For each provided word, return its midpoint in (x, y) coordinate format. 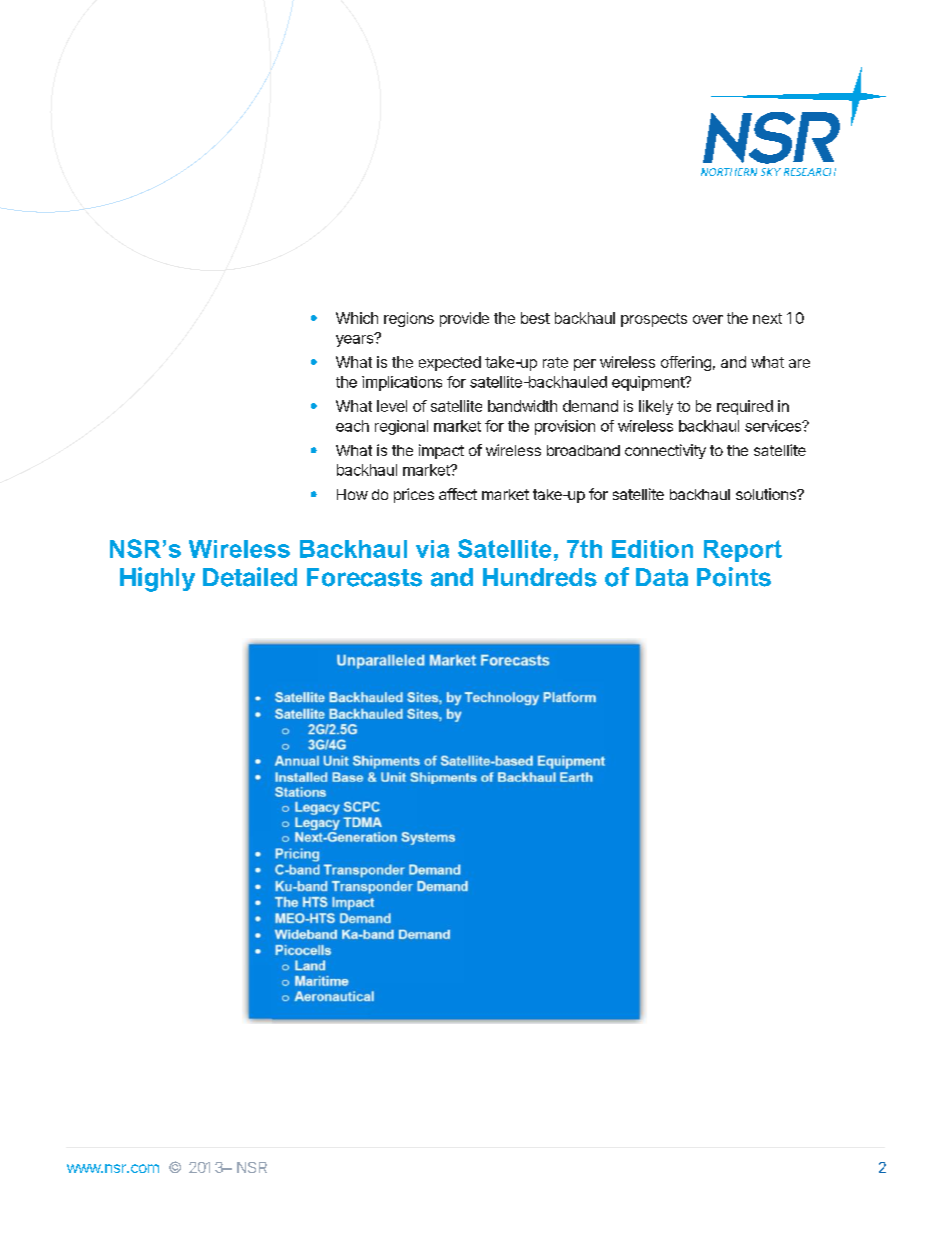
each (352, 426)
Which (357, 318)
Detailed (250, 577)
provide (464, 319)
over (708, 319)
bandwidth (522, 406)
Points (734, 577)
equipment (649, 383)
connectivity (665, 451)
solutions (767, 494)
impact (441, 451)
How (352, 494)
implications (402, 383)
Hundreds (540, 577)
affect (458, 494)
